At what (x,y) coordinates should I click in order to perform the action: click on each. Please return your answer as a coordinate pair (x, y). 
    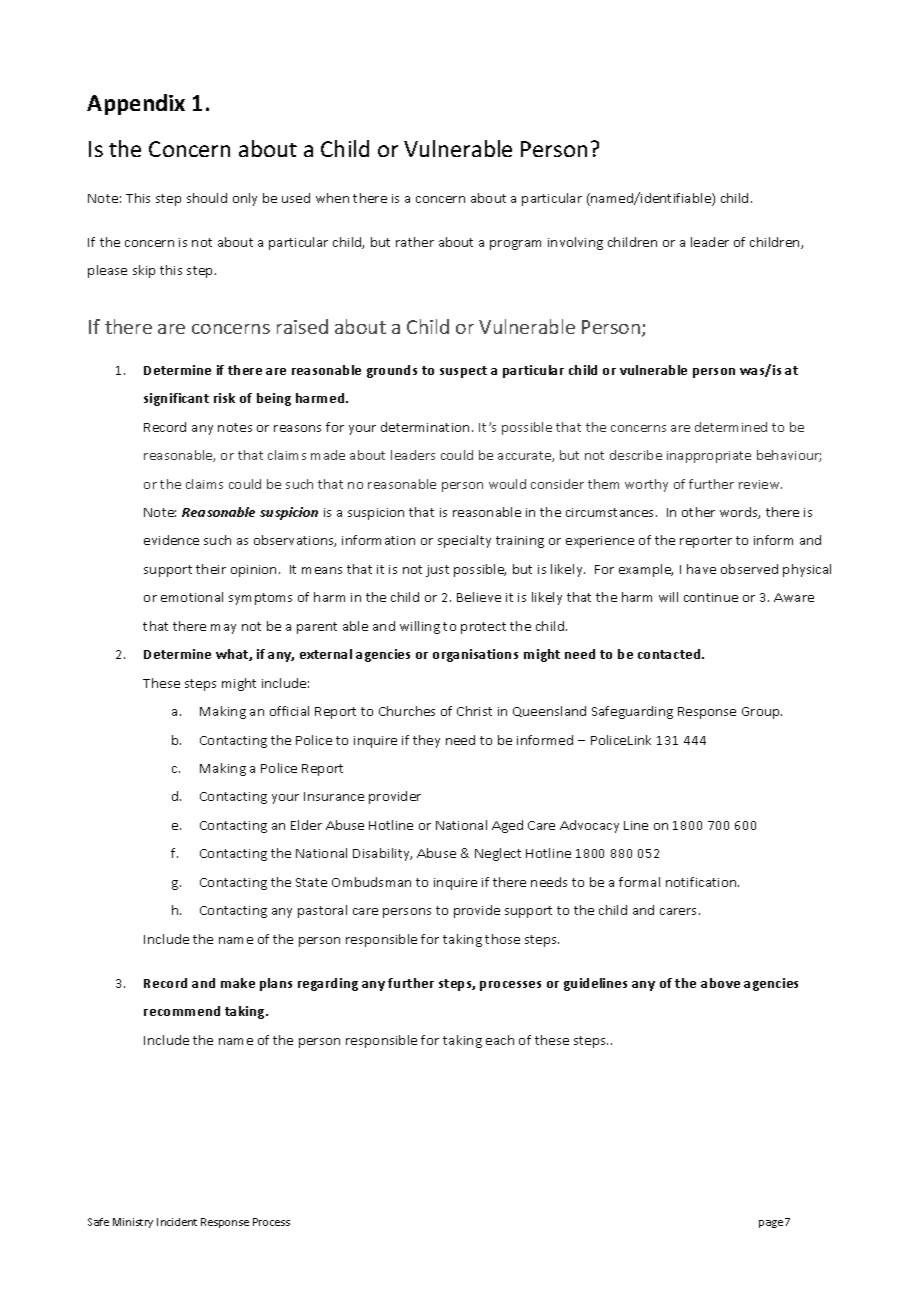
    Looking at the image, I should click on (500, 1040).
